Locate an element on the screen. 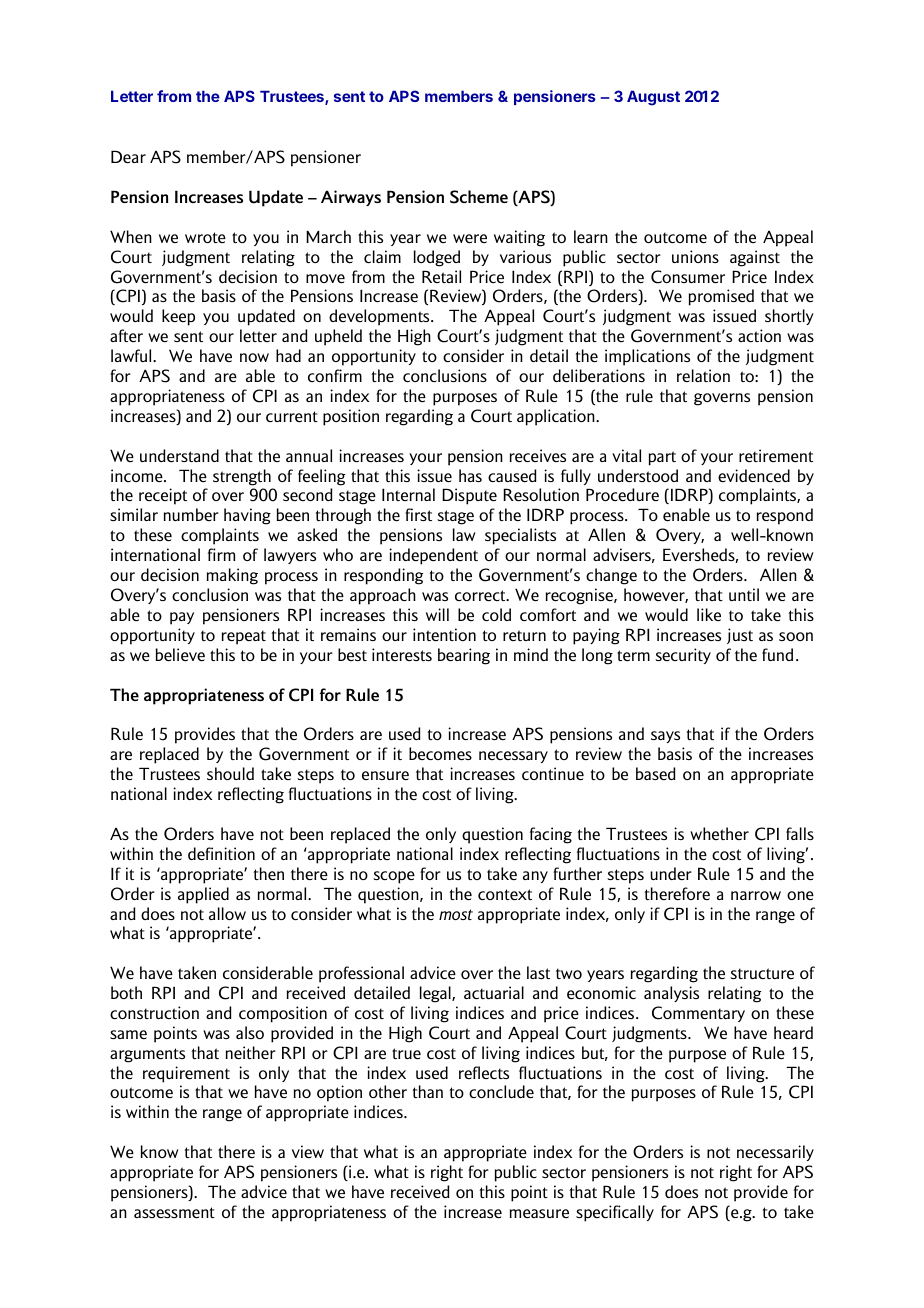 The height and width of the screenshot is (1308, 924). measure is located at coordinates (539, 1213).
